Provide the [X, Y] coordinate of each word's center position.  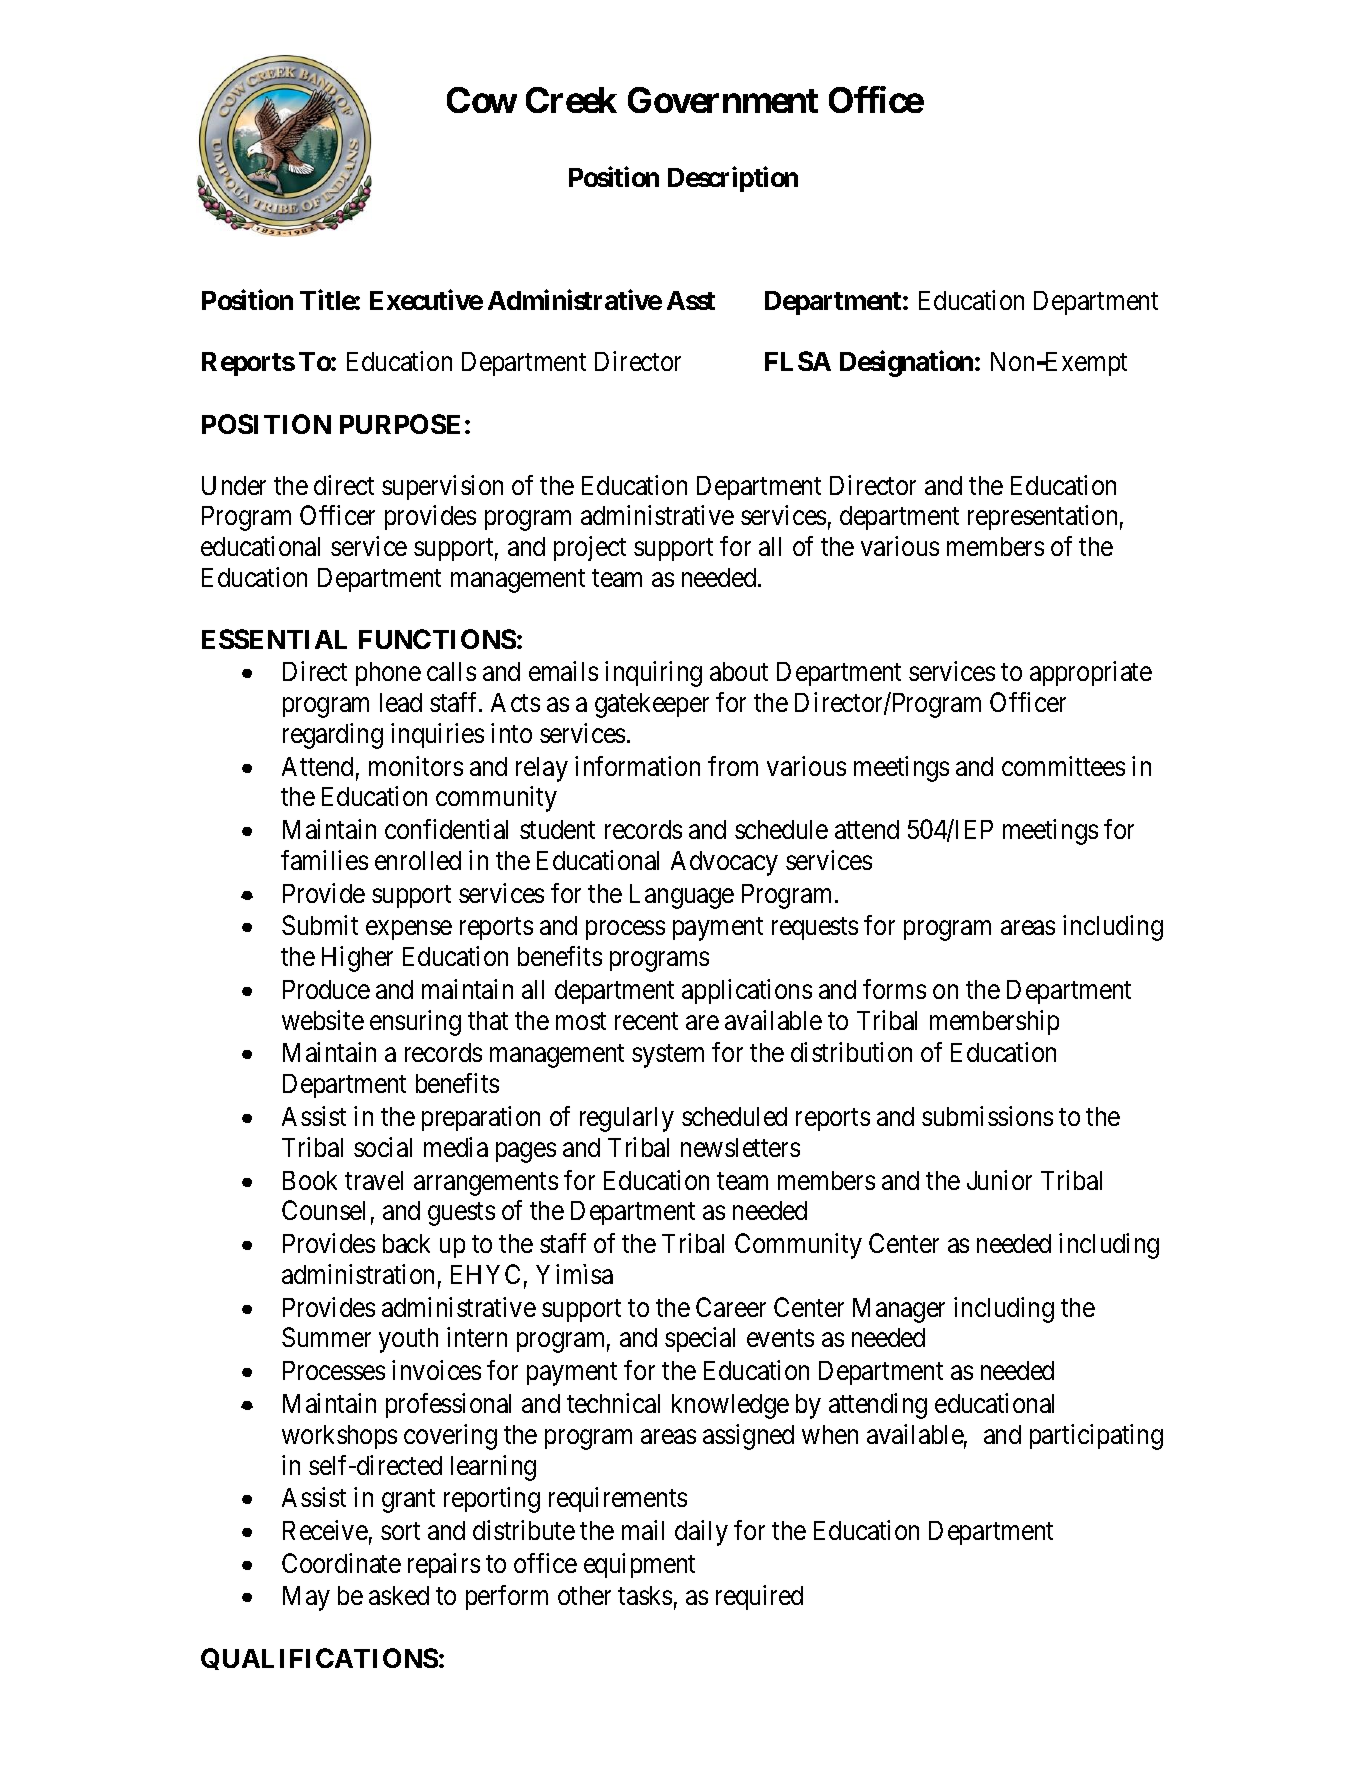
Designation [908, 364]
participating [1096, 1437]
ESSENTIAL [274, 639]
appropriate [1091, 673]
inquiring [653, 674]
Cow [482, 100]
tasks [645, 1595]
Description [733, 179]
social [383, 1147]
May [306, 1598]
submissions [987, 1116]
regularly [627, 1119]
